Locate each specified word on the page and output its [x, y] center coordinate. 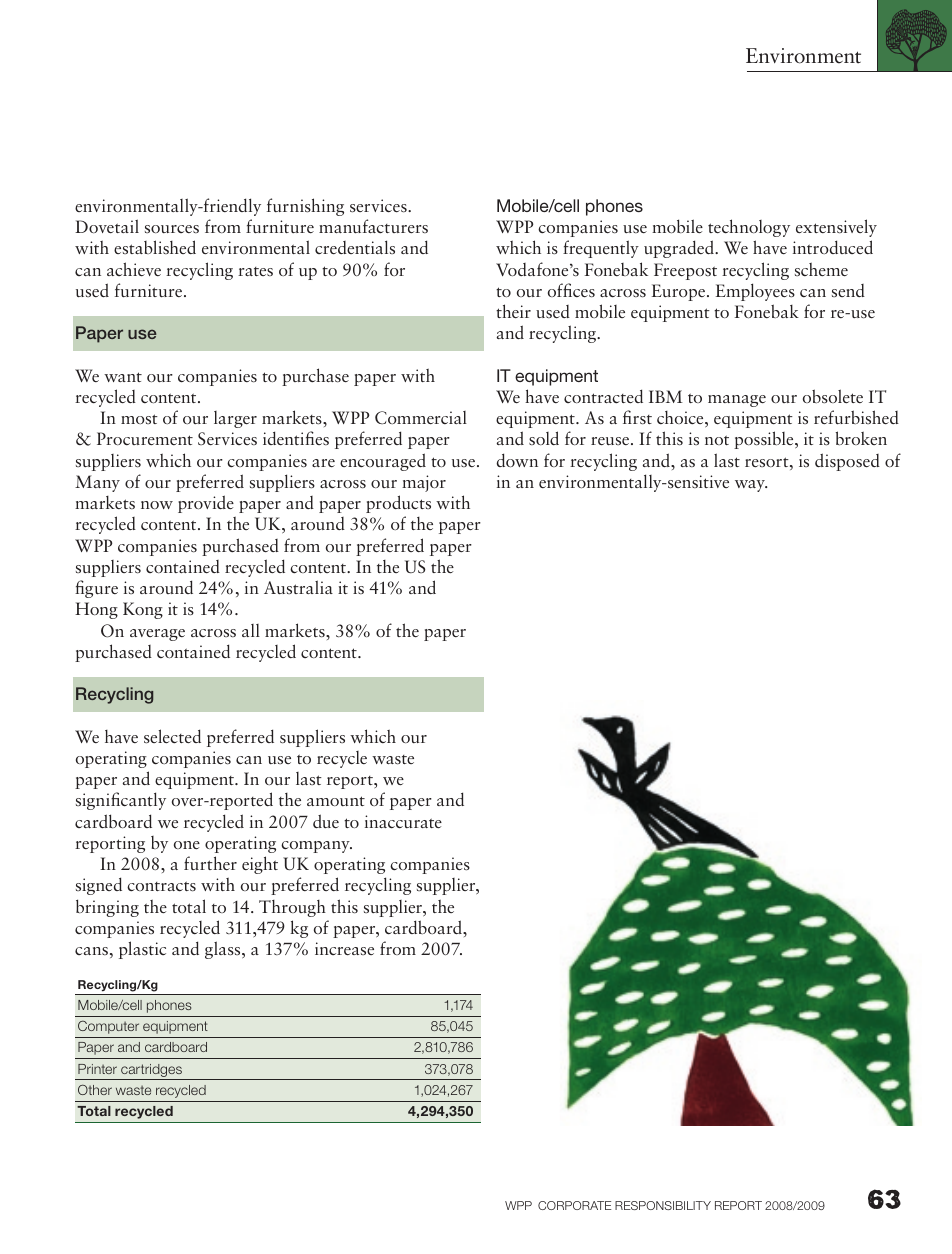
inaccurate [403, 822]
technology [749, 228]
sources [172, 229]
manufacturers [373, 226]
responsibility [663, 1205]
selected [172, 736]
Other [95, 1090]
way [751, 486]
